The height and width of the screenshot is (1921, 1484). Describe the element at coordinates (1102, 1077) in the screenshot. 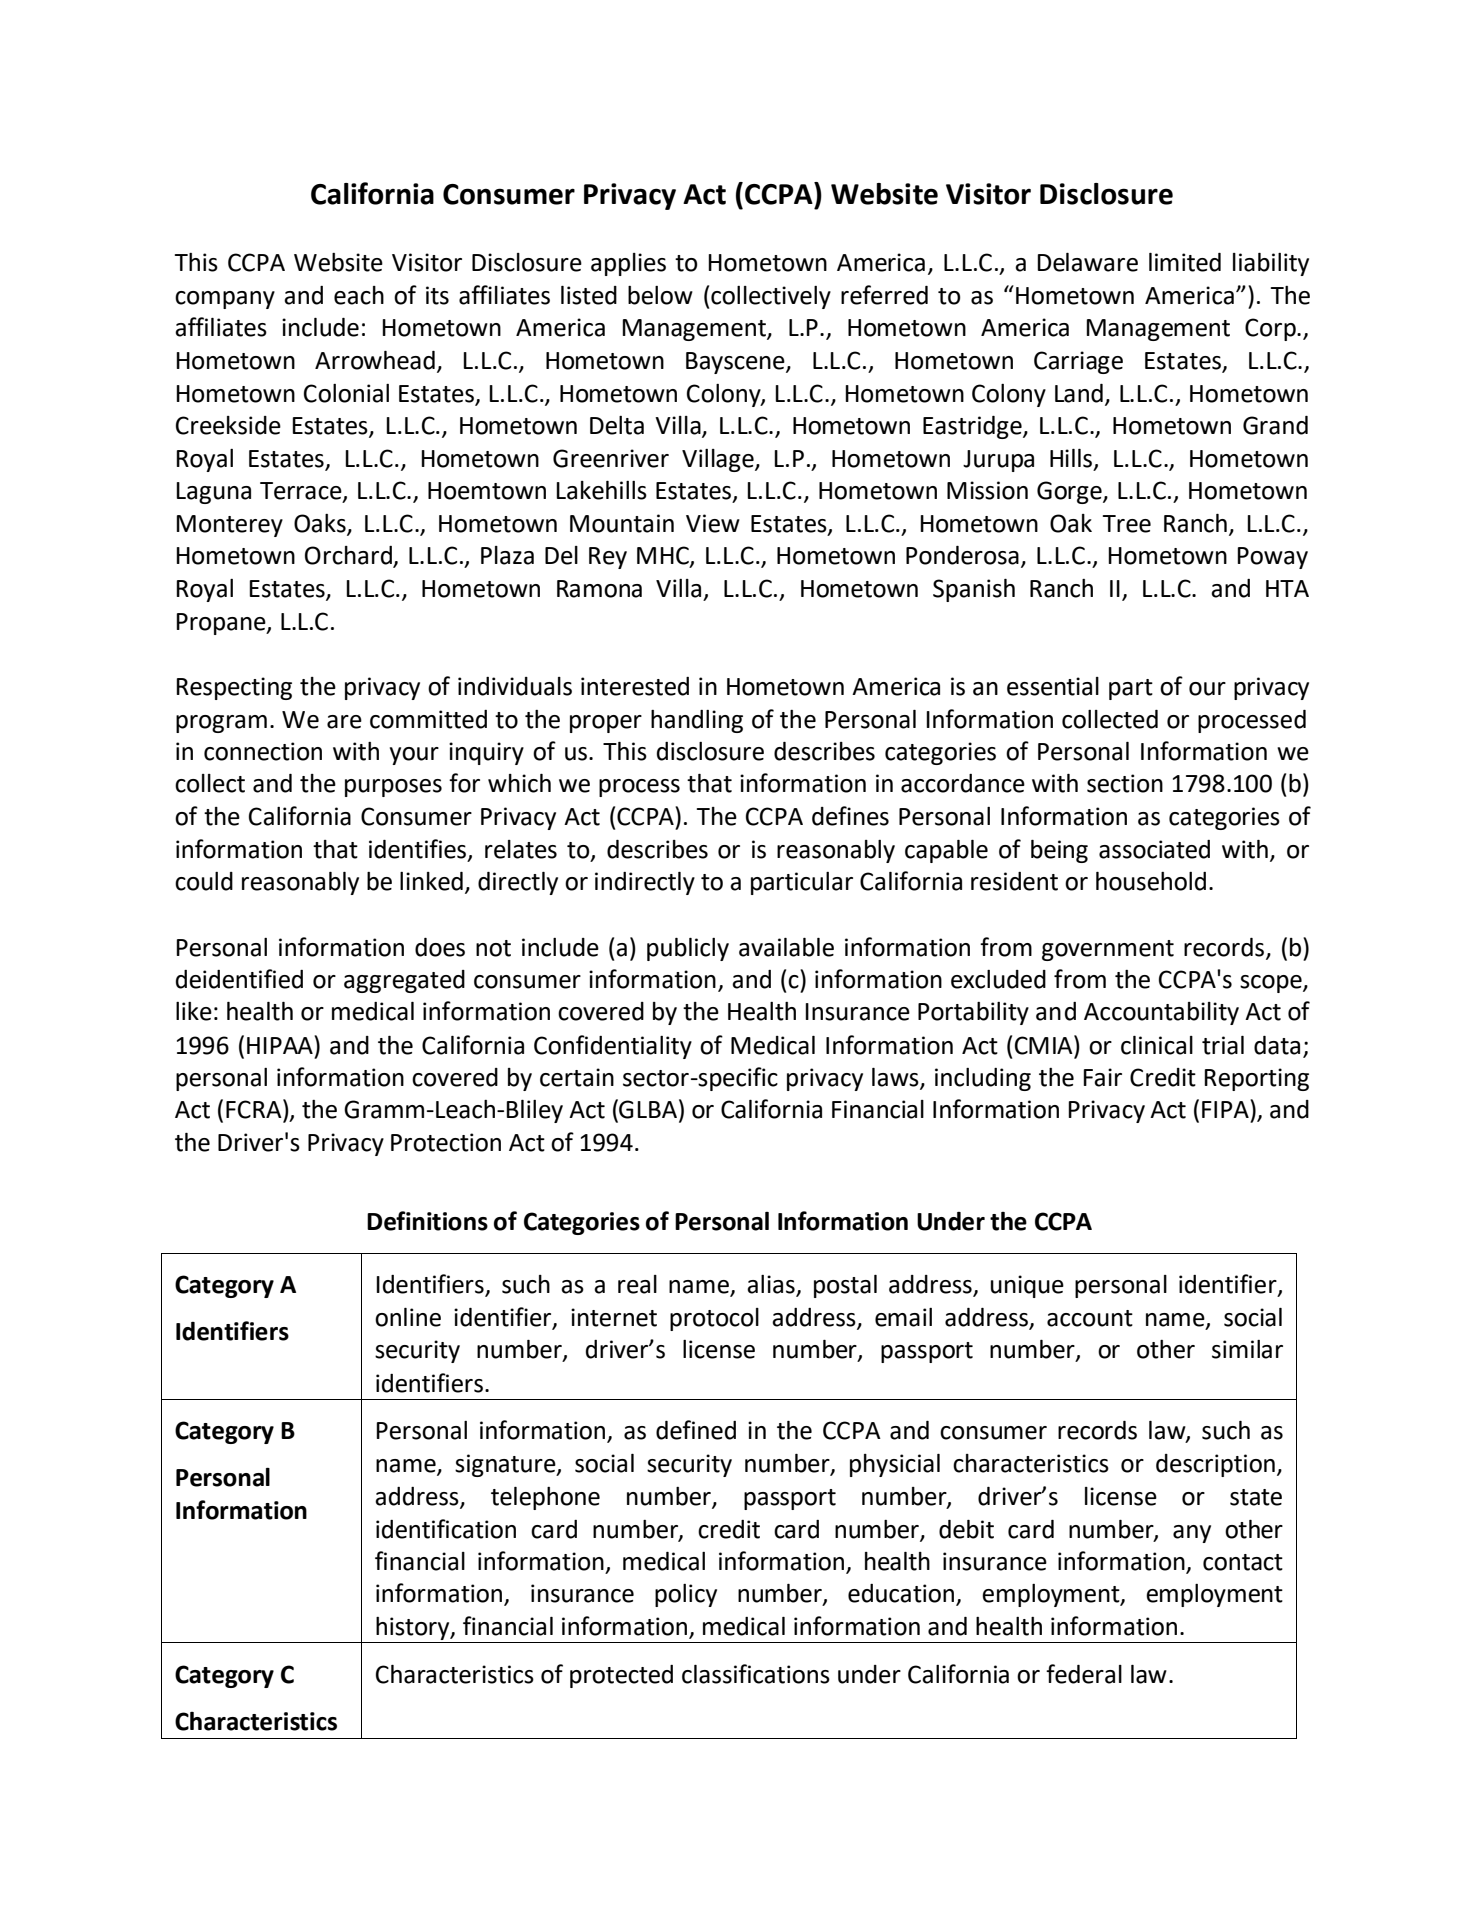

I see `Fair` at that location.
